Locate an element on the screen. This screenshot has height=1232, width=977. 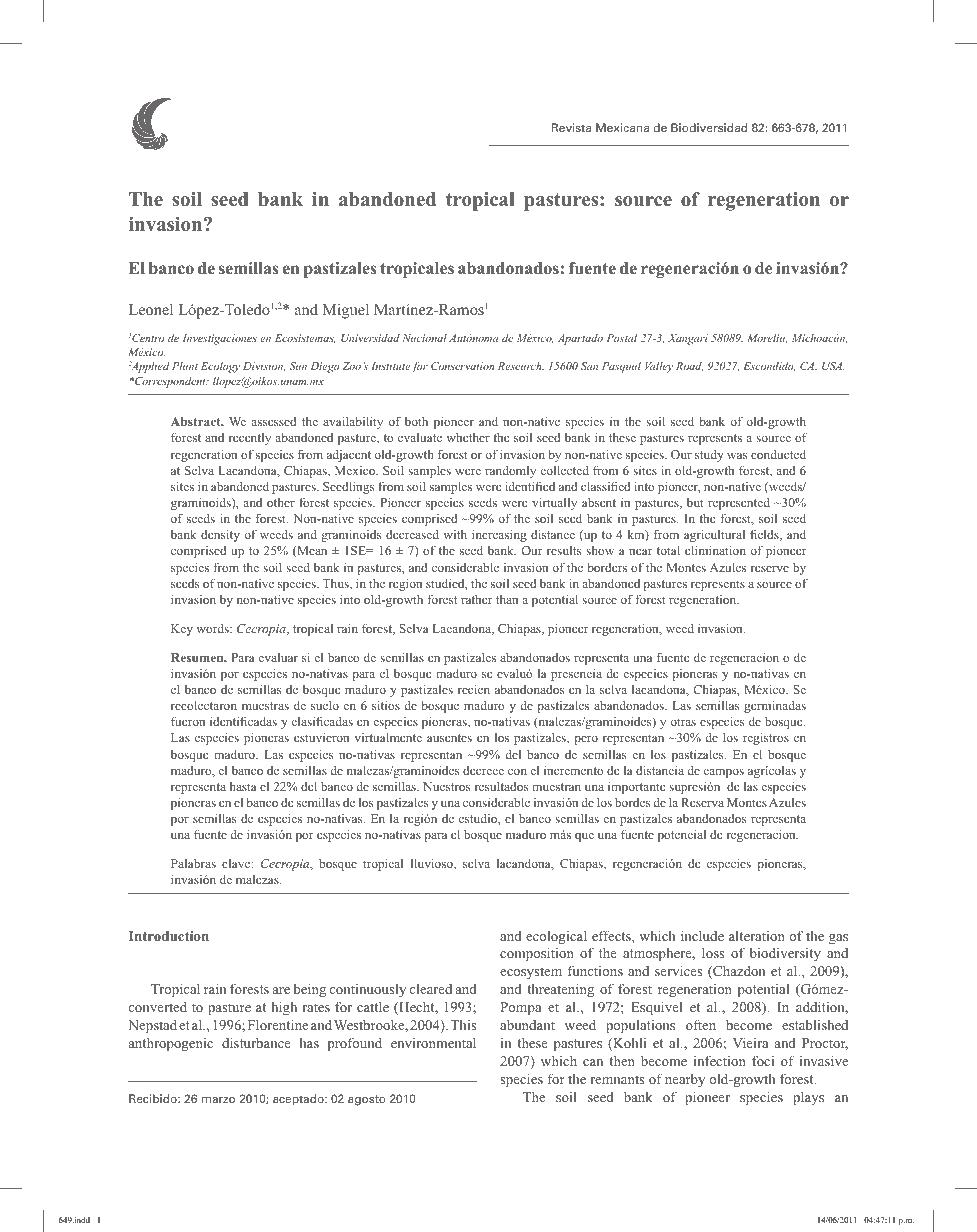
marzo is located at coordinates (218, 1100).
